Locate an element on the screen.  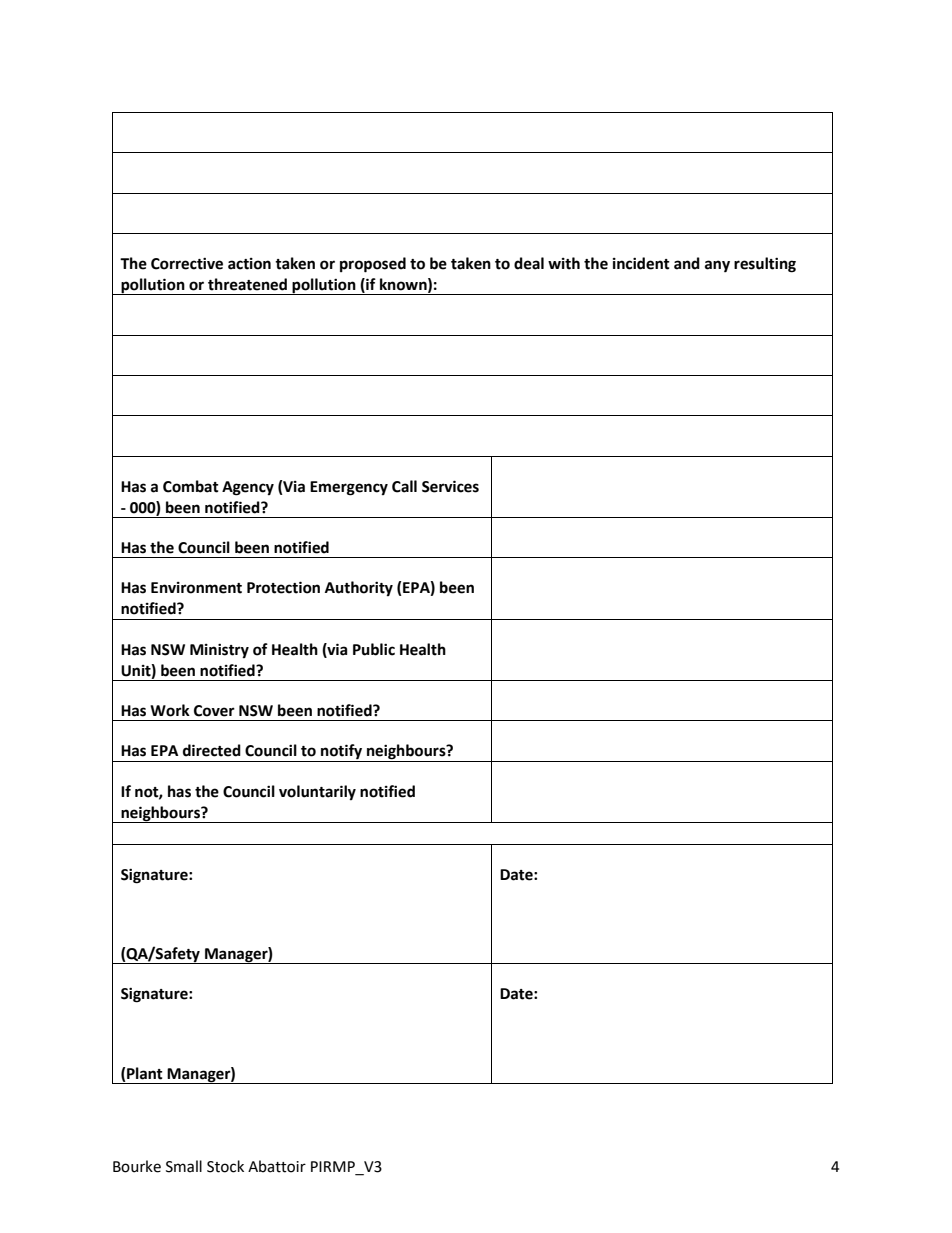
Plant is located at coordinates (145, 1073).
